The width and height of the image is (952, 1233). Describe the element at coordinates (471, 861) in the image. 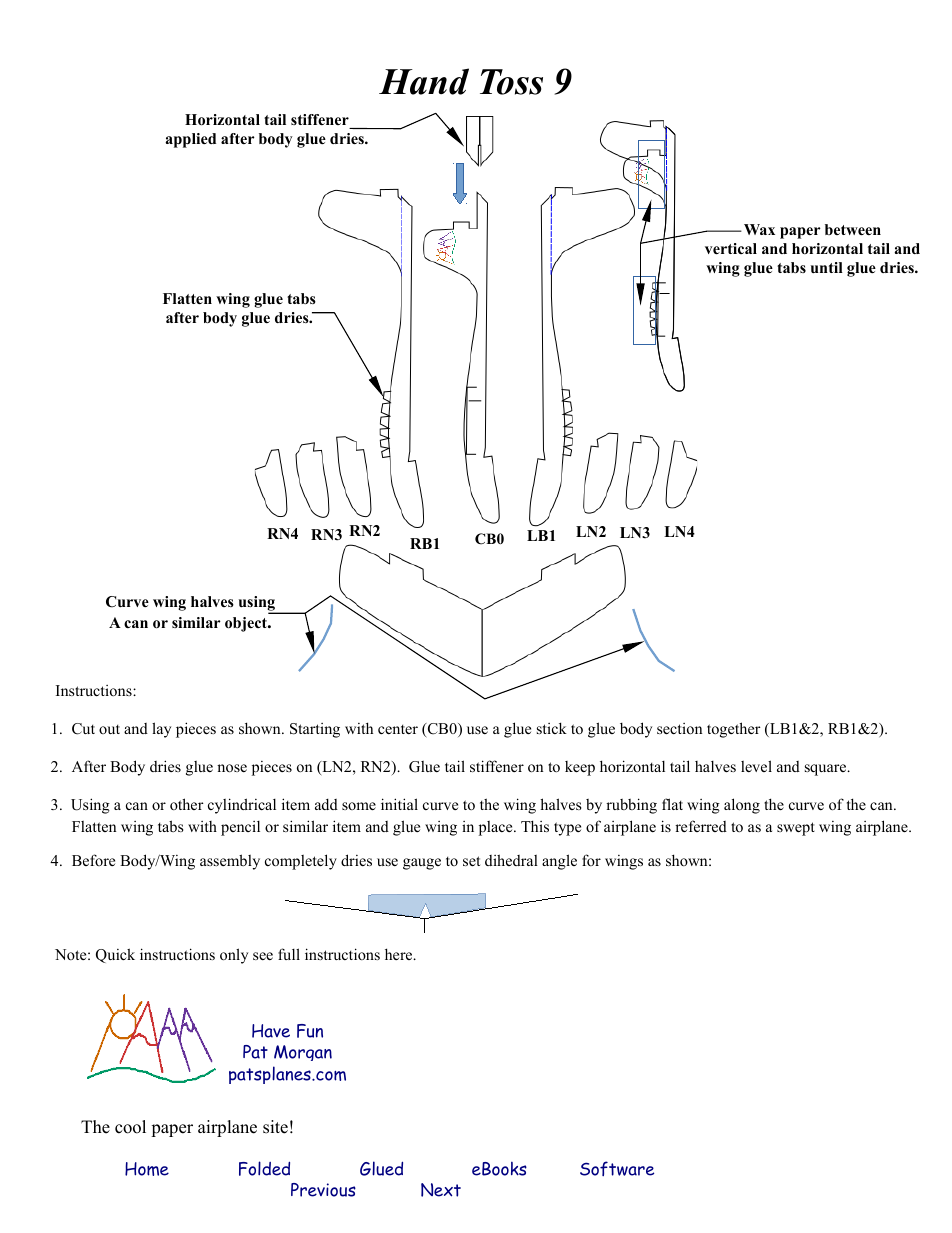

I see `set` at that location.
